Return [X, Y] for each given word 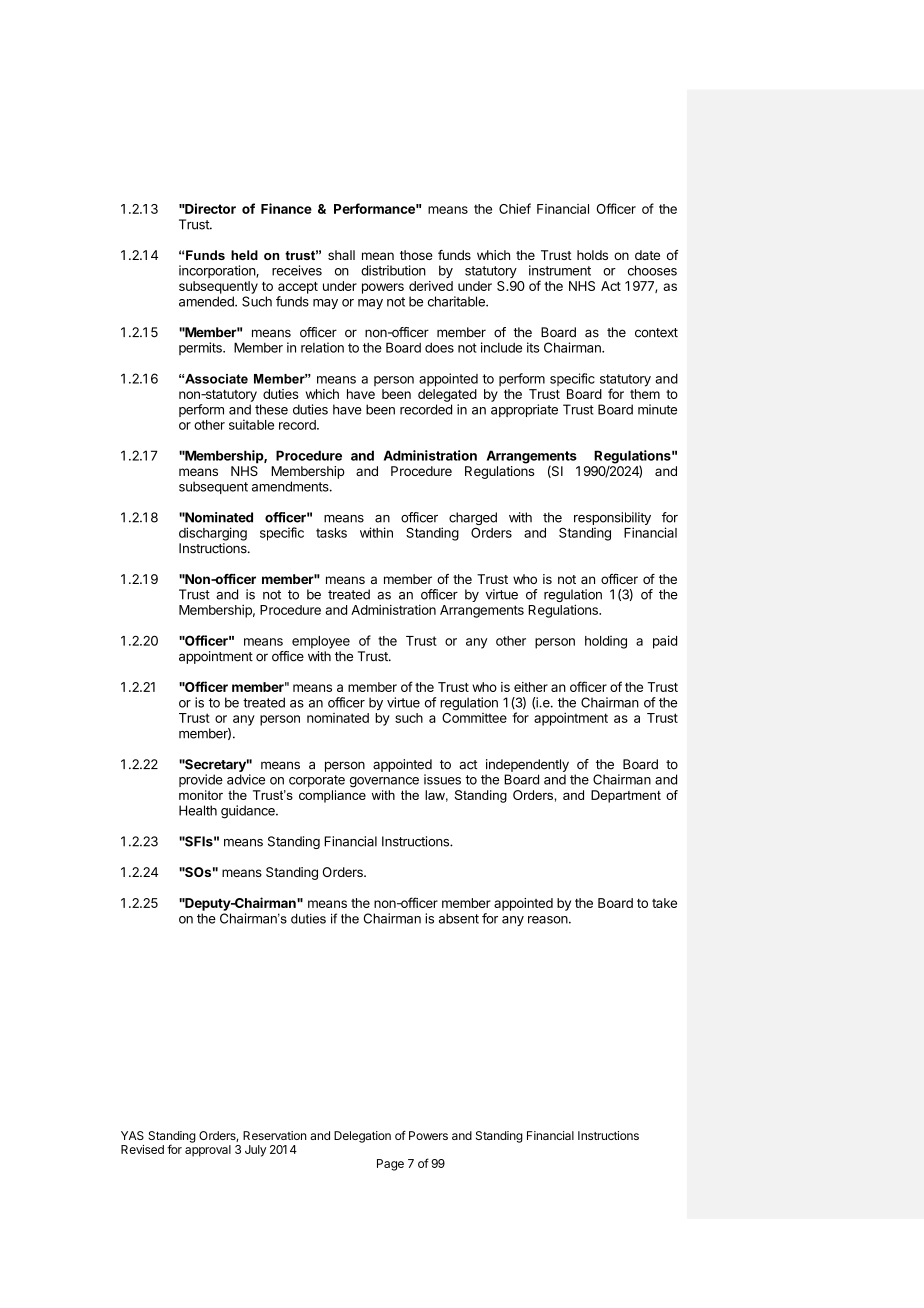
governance [384, 782]
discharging [213, 534]
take [664, 903]
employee [321, 642]
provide [201, 780]
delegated [447, 395]
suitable [251, 424]
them [645, 394]
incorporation [218, 271]
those [416, 255]
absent [459, 918]
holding [606, 642]
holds [592, 255]
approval [208, 1151]
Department [626, 796]
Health [198, 810]
